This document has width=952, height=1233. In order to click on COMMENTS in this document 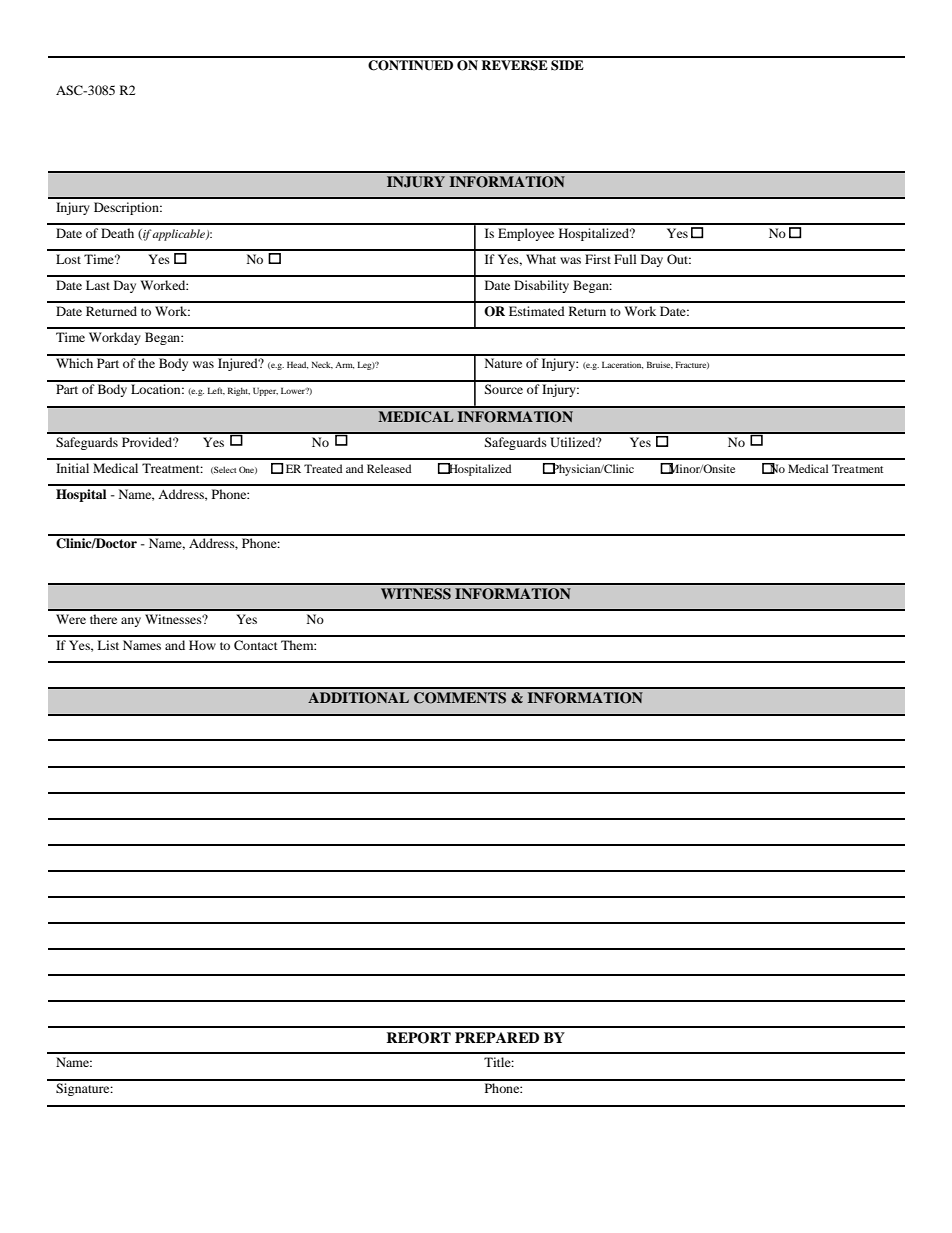, I will do `click(460, 698)`.
